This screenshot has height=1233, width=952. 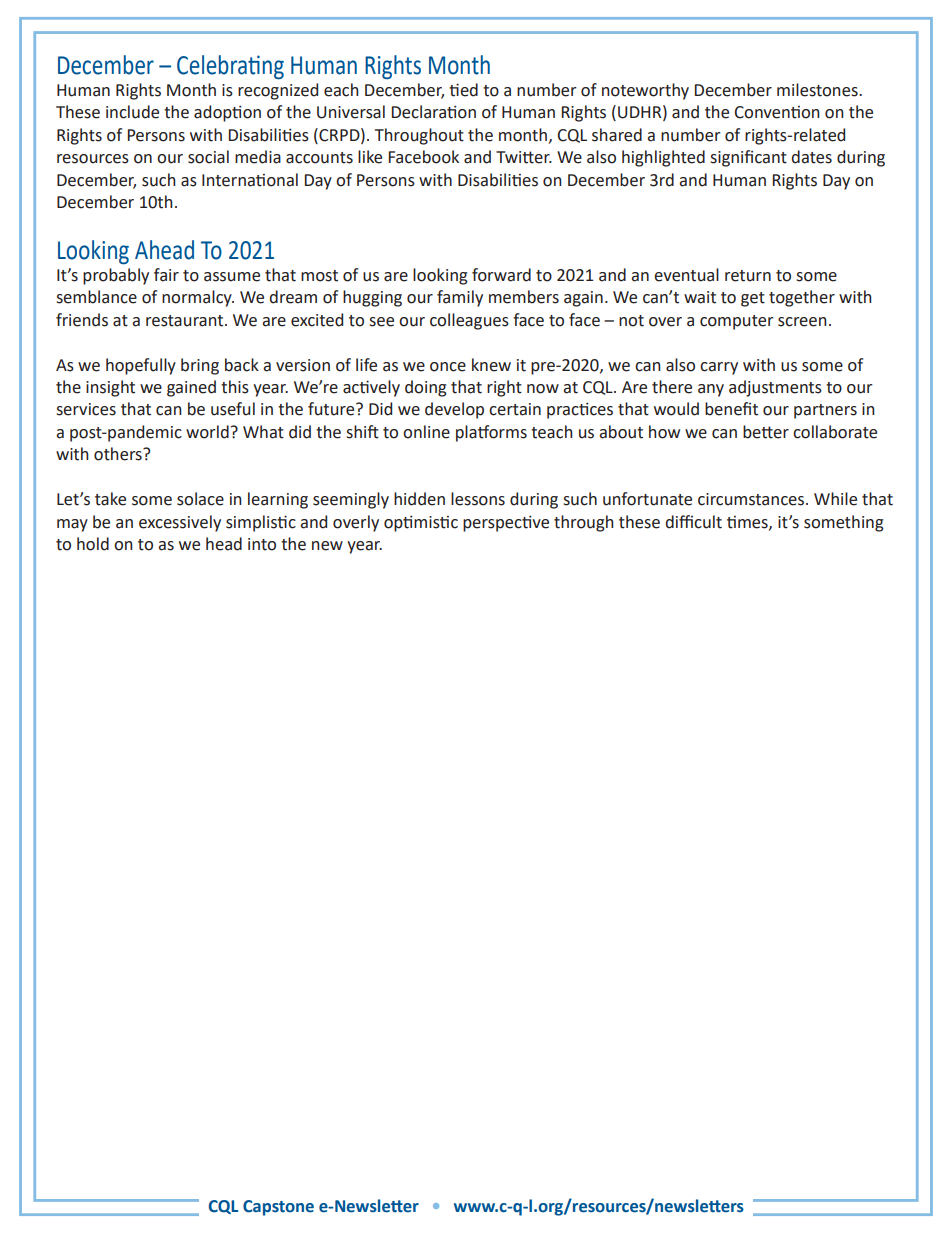 I want to click on Convention, so click(x=777, y=112).
